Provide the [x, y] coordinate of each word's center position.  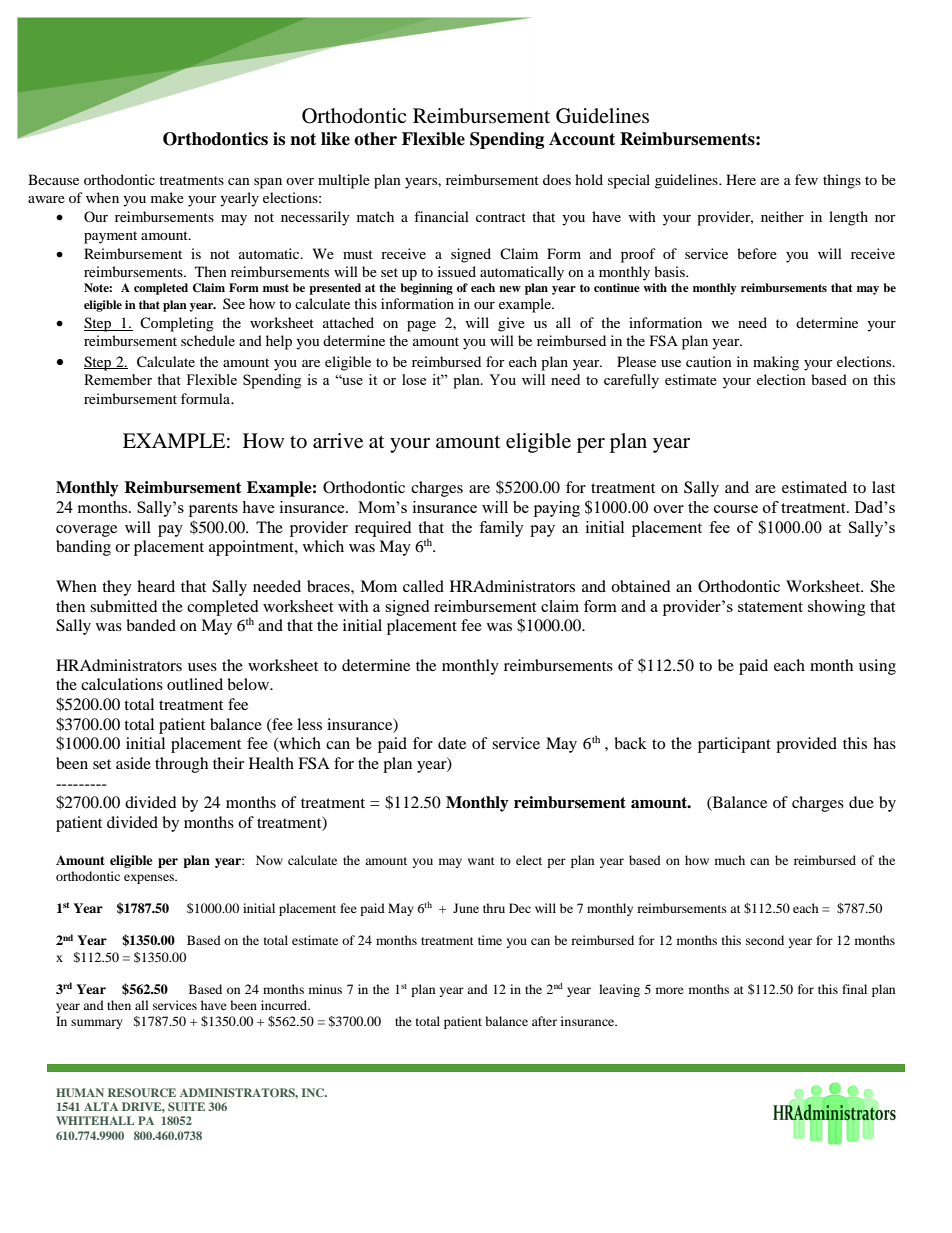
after [544, 1021]
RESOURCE [142, 1092]
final [854, 989]
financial [441, 216]
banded [151, 625]
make [167, 197]
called [423, 586]
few [806, 179]
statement [770, 607]
